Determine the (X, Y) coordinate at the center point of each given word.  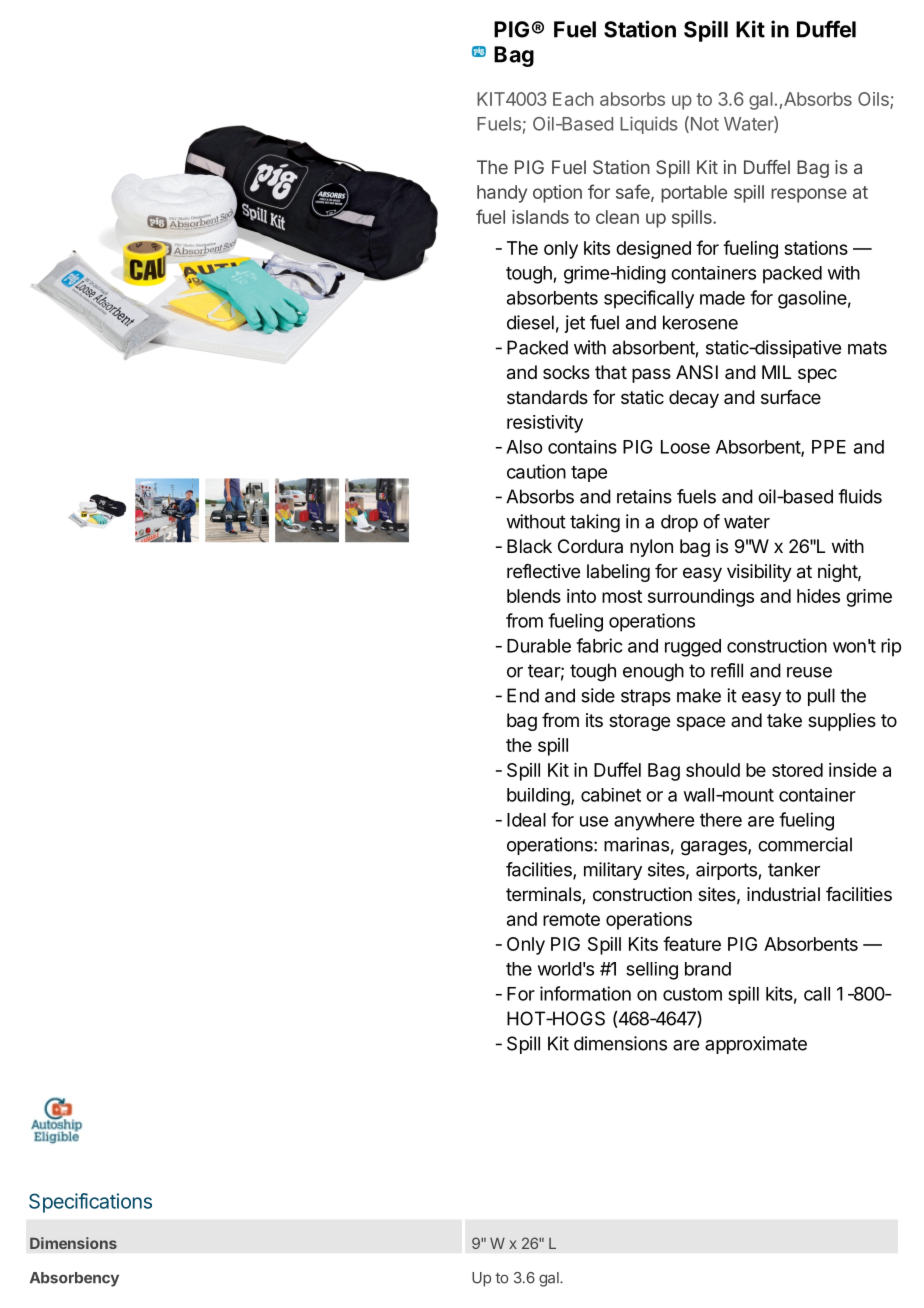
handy (502, 194)
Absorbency (74, 1279)
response (809, 195)
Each (573, 99)
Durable (539, 646)
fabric (599, 645)
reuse (809, 672)
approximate (756, 1045)
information (585, 993)
